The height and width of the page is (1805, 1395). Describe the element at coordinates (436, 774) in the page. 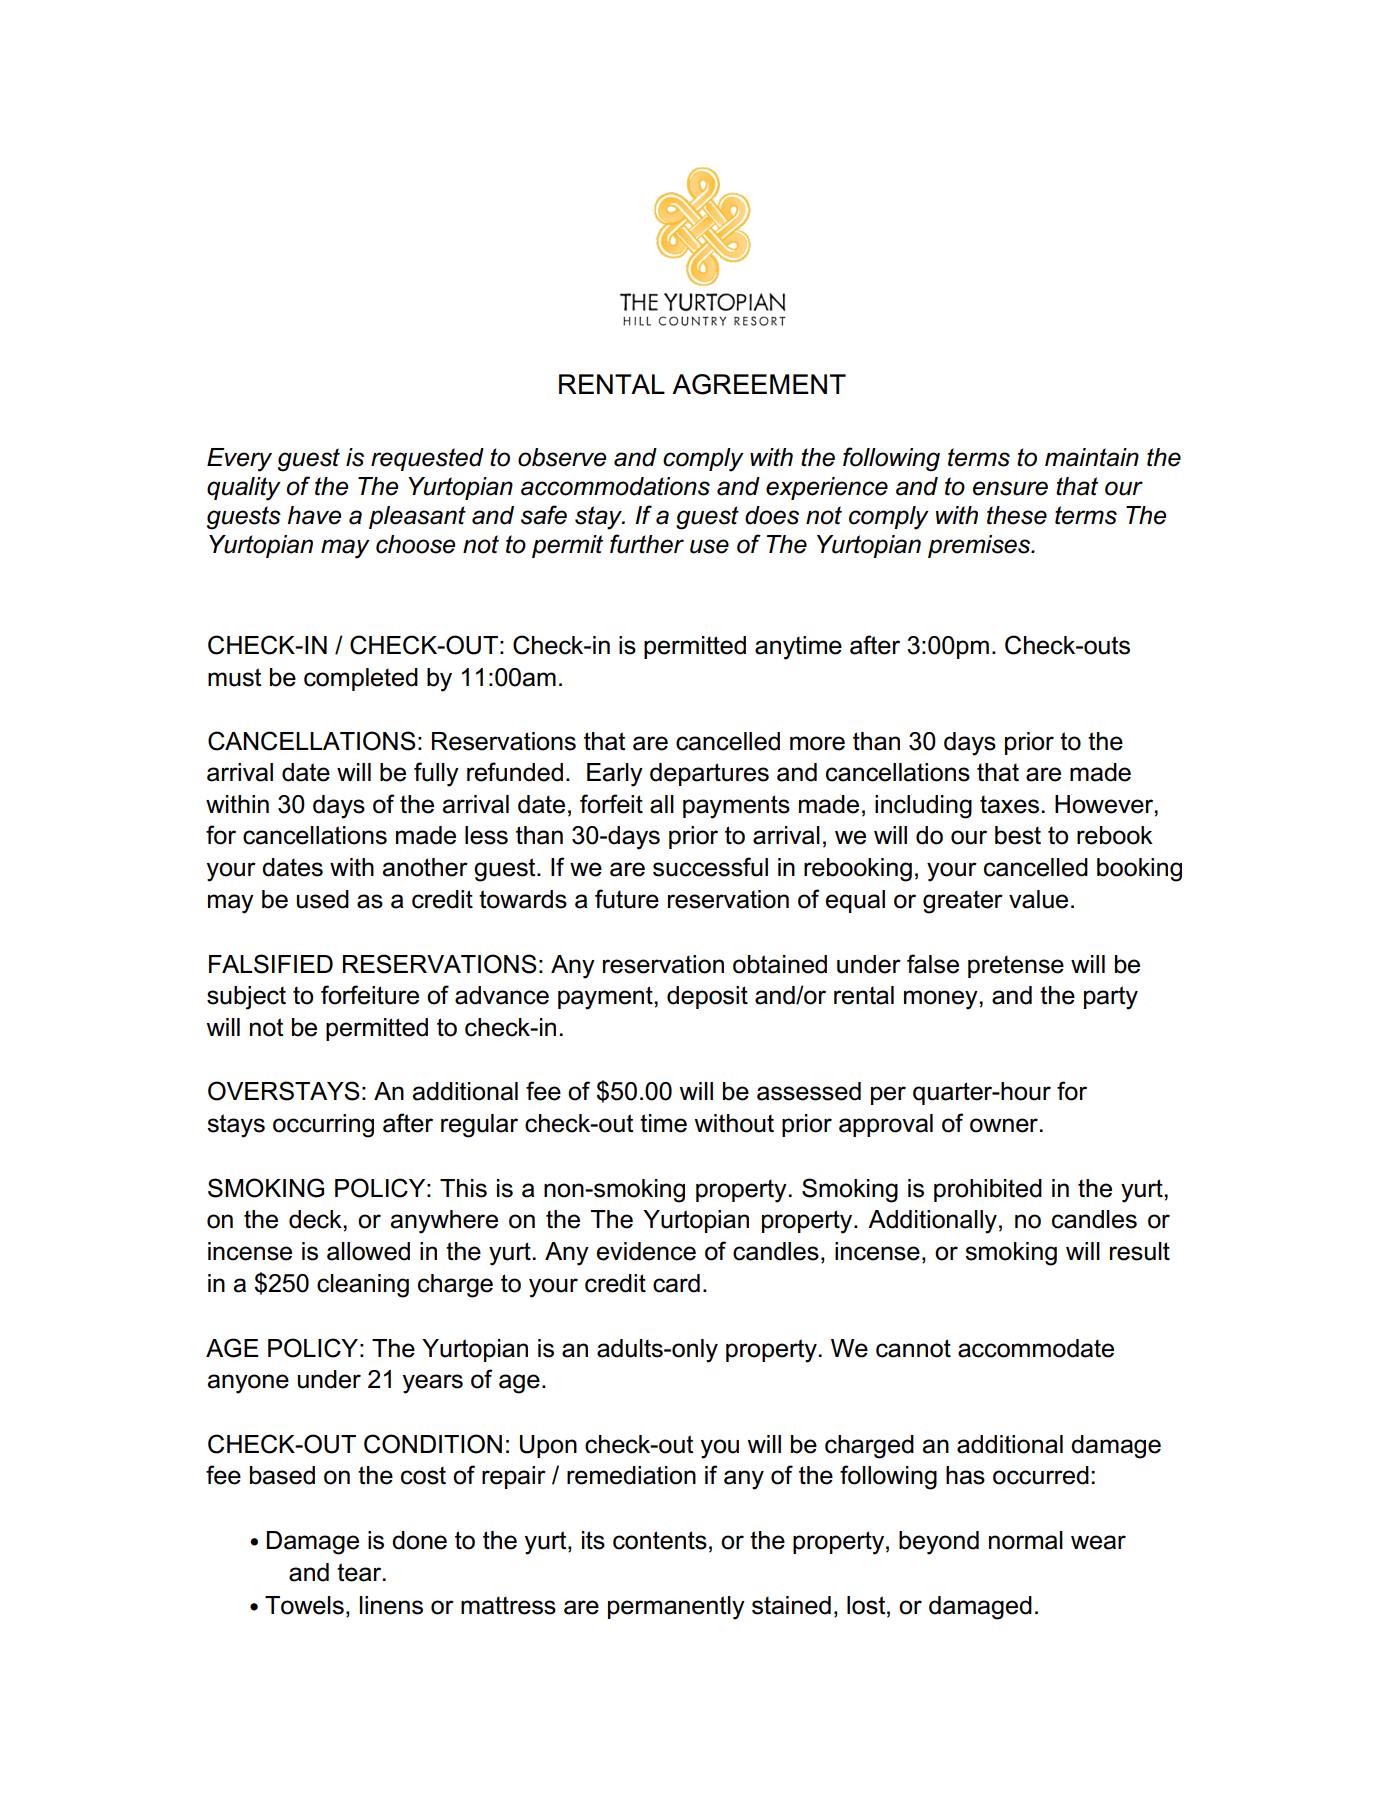

I see `fully` at that location.
